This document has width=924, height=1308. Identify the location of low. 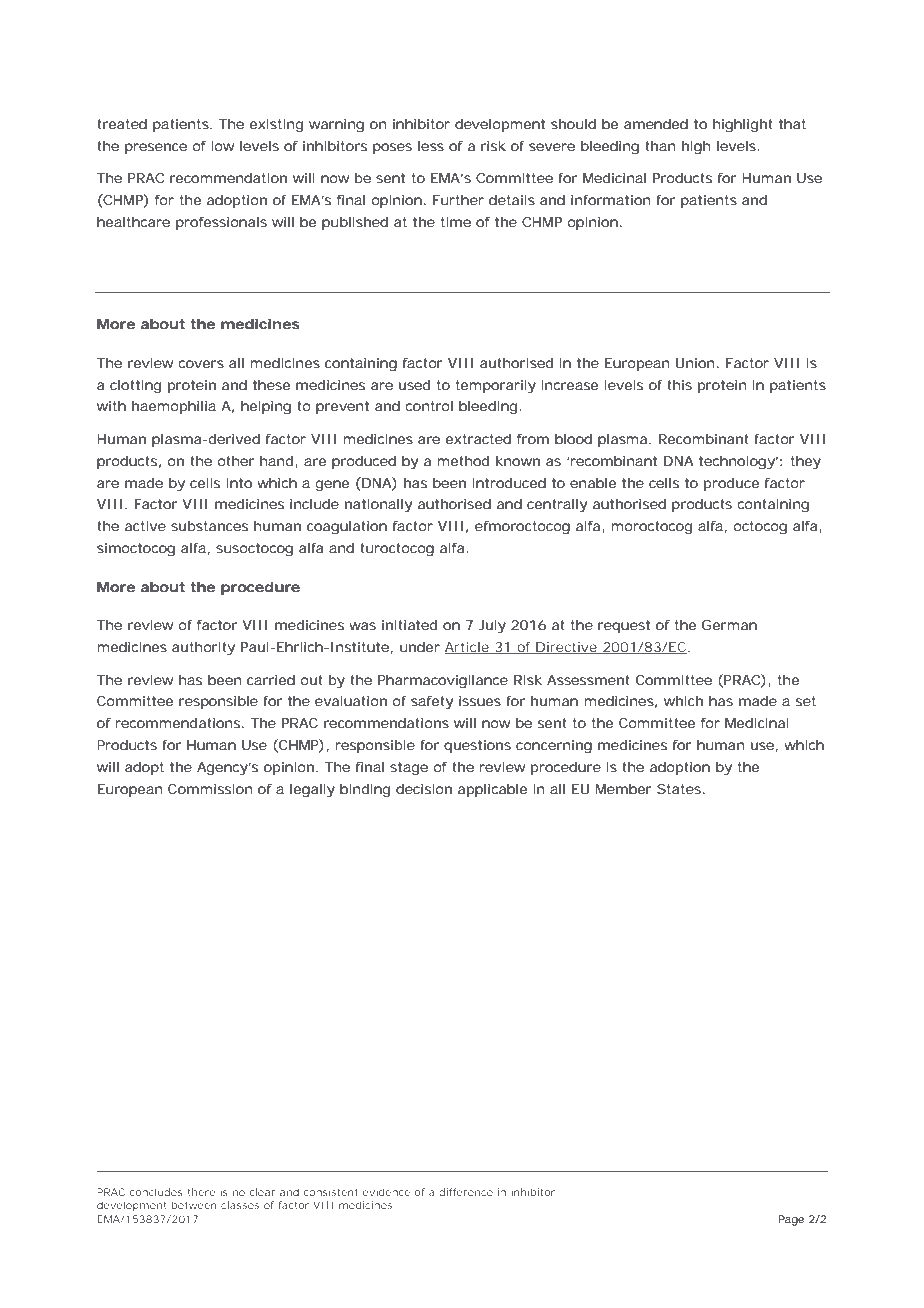
(223, 146).
